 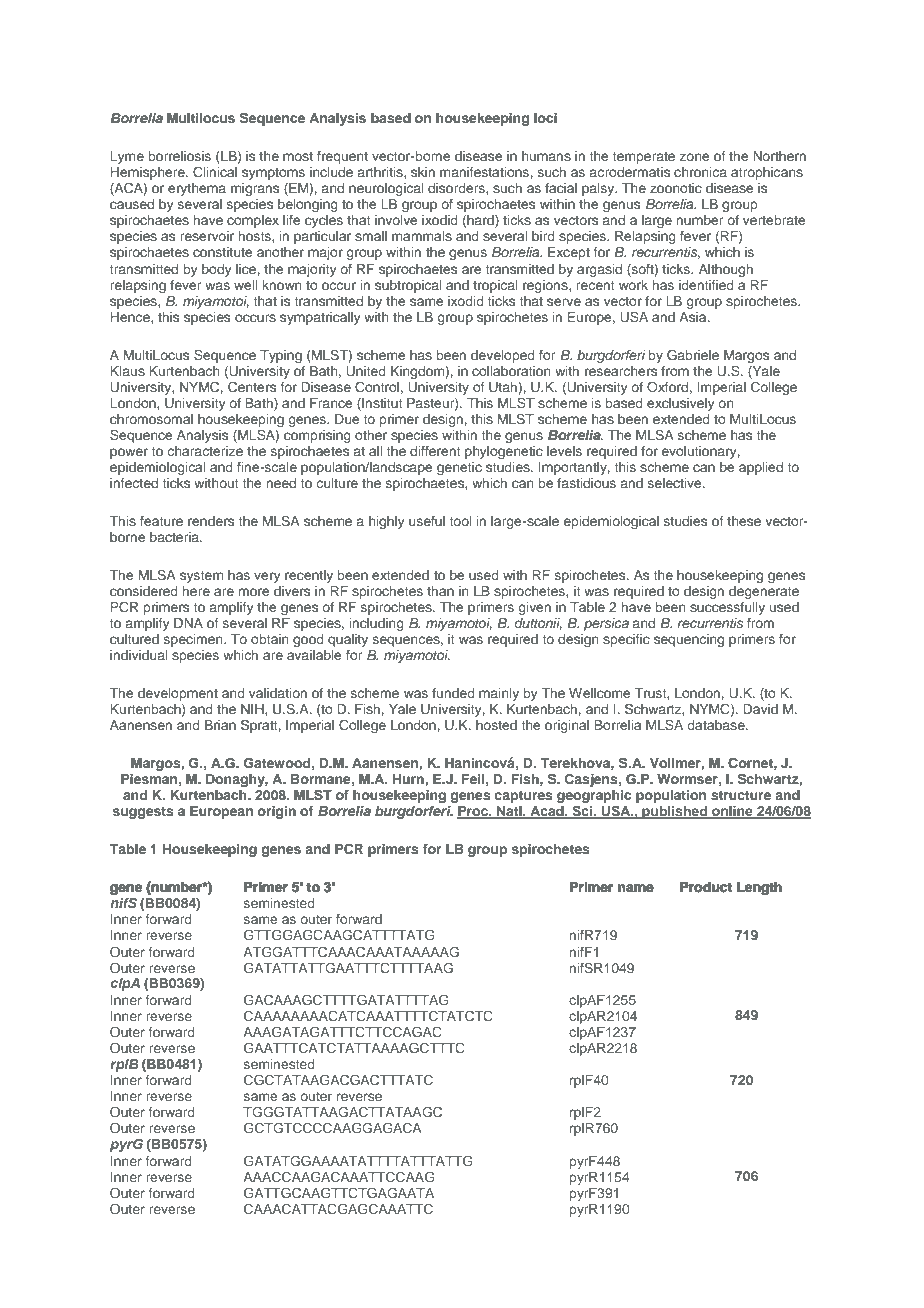 What do you see at coordinates (694, 157) in the page?
I see `zone` at bounding box center [694, 157].
